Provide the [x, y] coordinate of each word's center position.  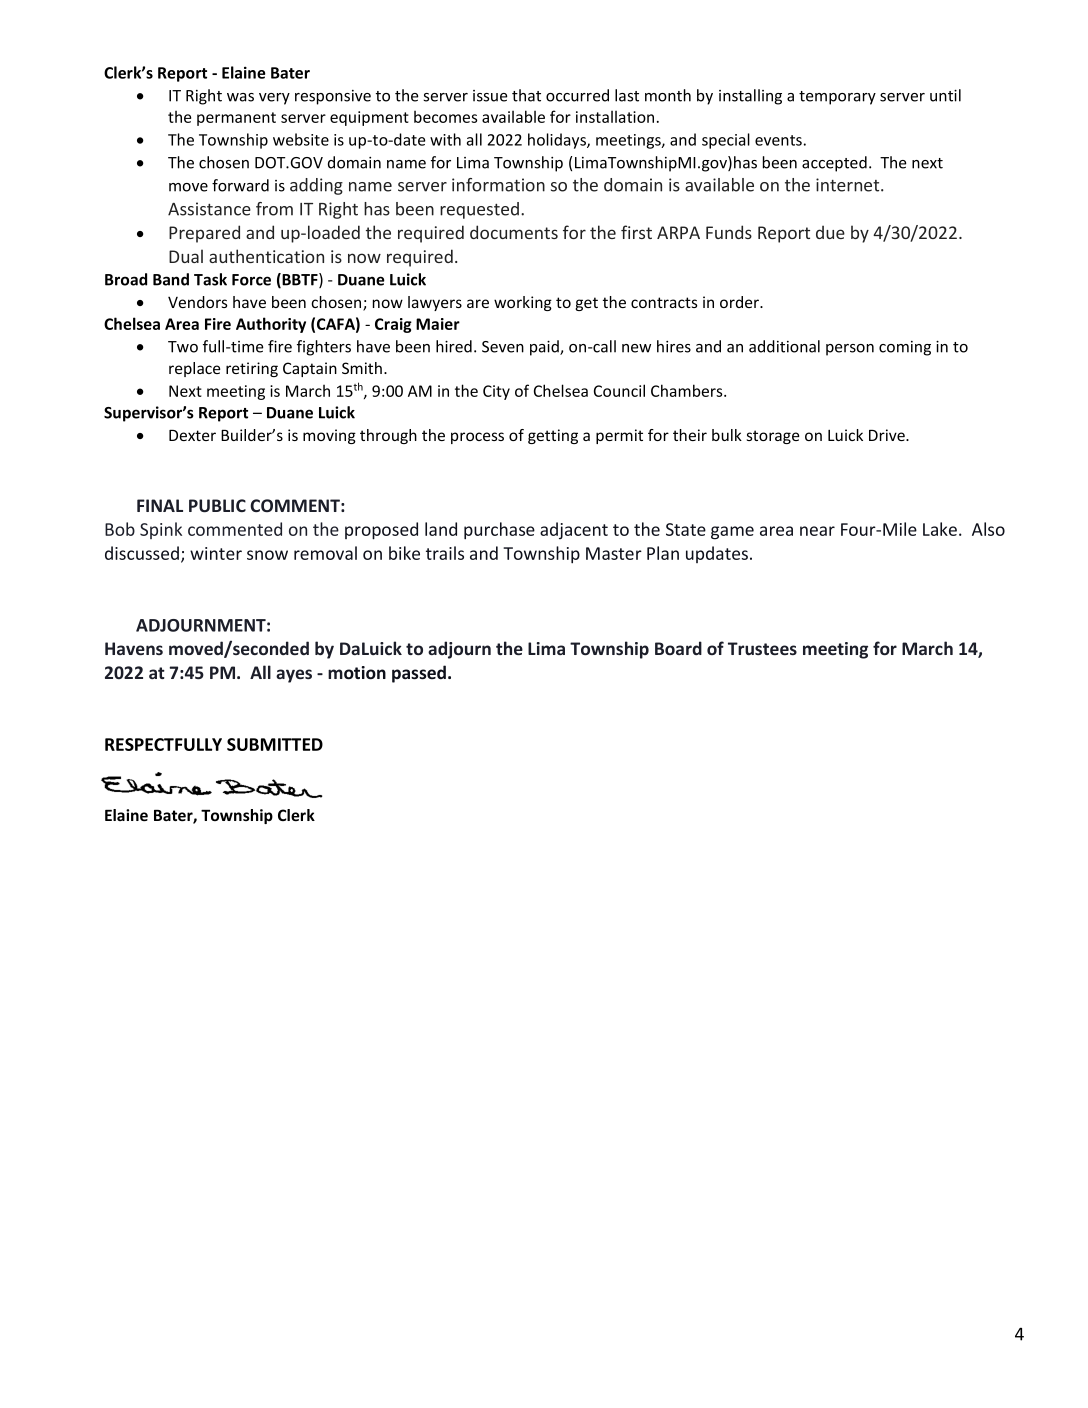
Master [614, 553]
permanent [236, 119]
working [523, 303]
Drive [888, 435]
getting [553, 436]
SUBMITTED [275, 744]
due [830, 232]
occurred [577, 95]
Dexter [192, 435]
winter [216, 553]
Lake [940, 529]
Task [210, 279]
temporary [837, 98]
